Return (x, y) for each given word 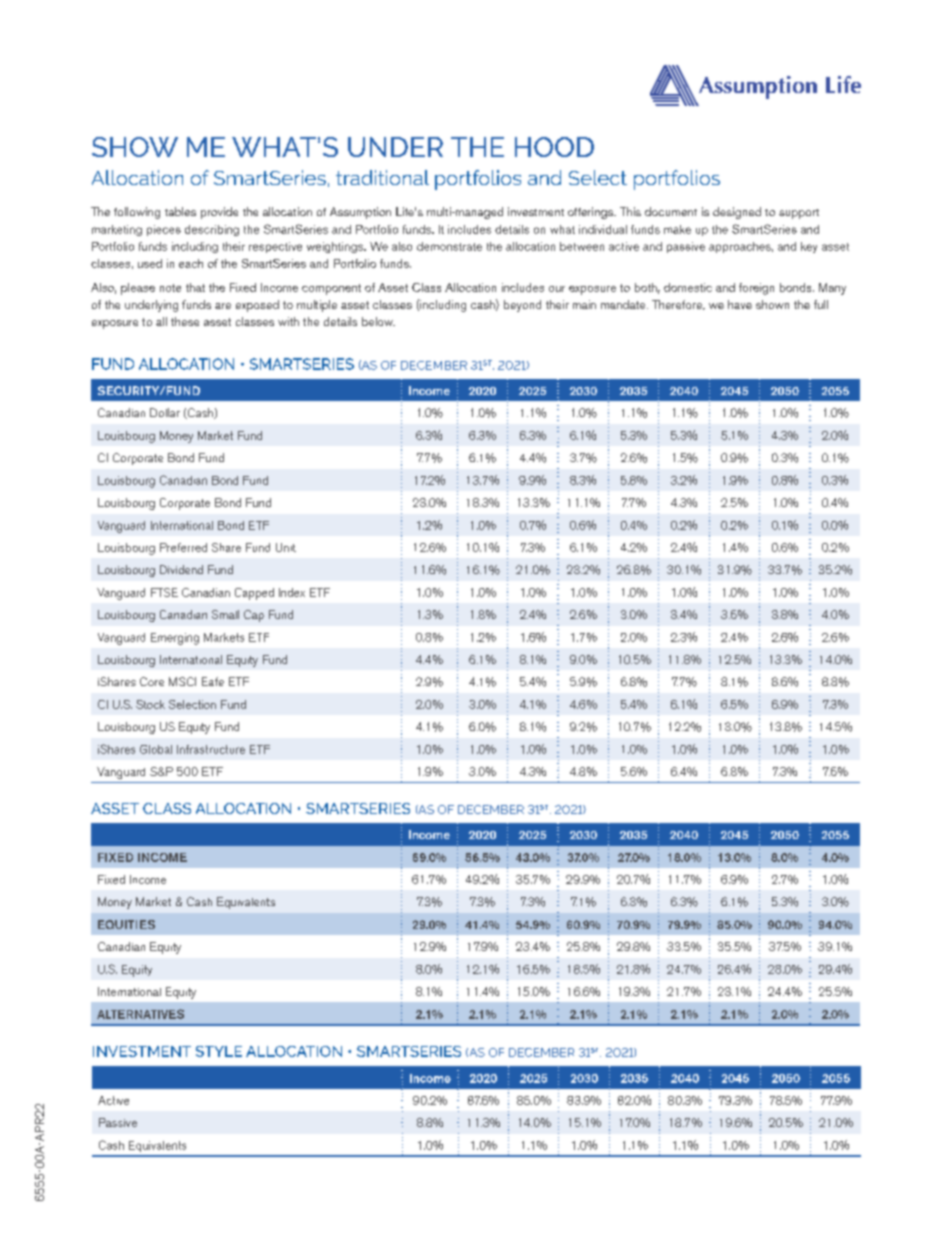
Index (292, 592)
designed (737, 213)
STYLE (219, 1051)
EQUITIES (126, 924)
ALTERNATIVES (140, 1014)
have (740, 304)
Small (225, 614)
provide (219, 213)
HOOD (554, 147)
